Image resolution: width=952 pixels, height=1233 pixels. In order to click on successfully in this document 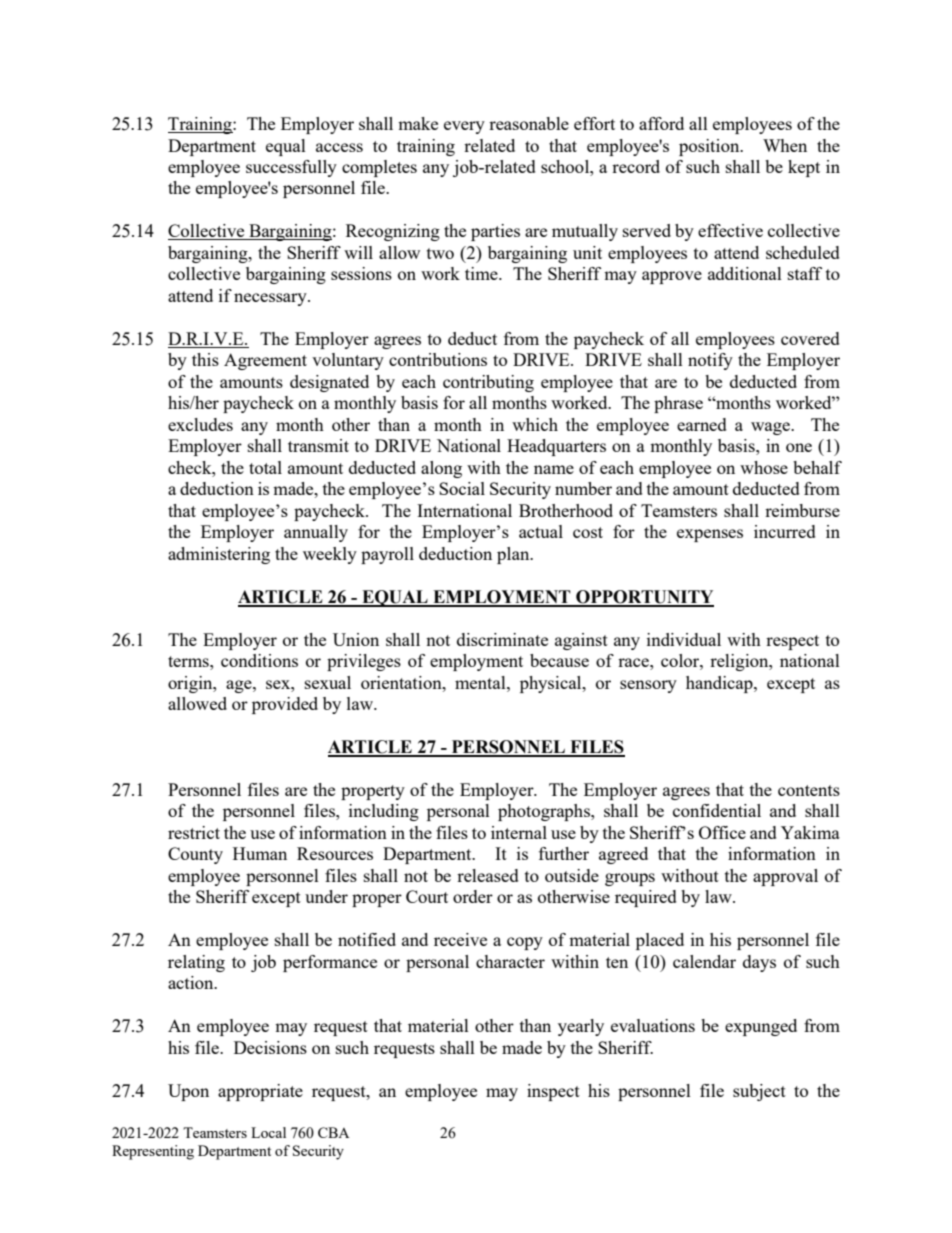, I will do `click(291, 168)`.
